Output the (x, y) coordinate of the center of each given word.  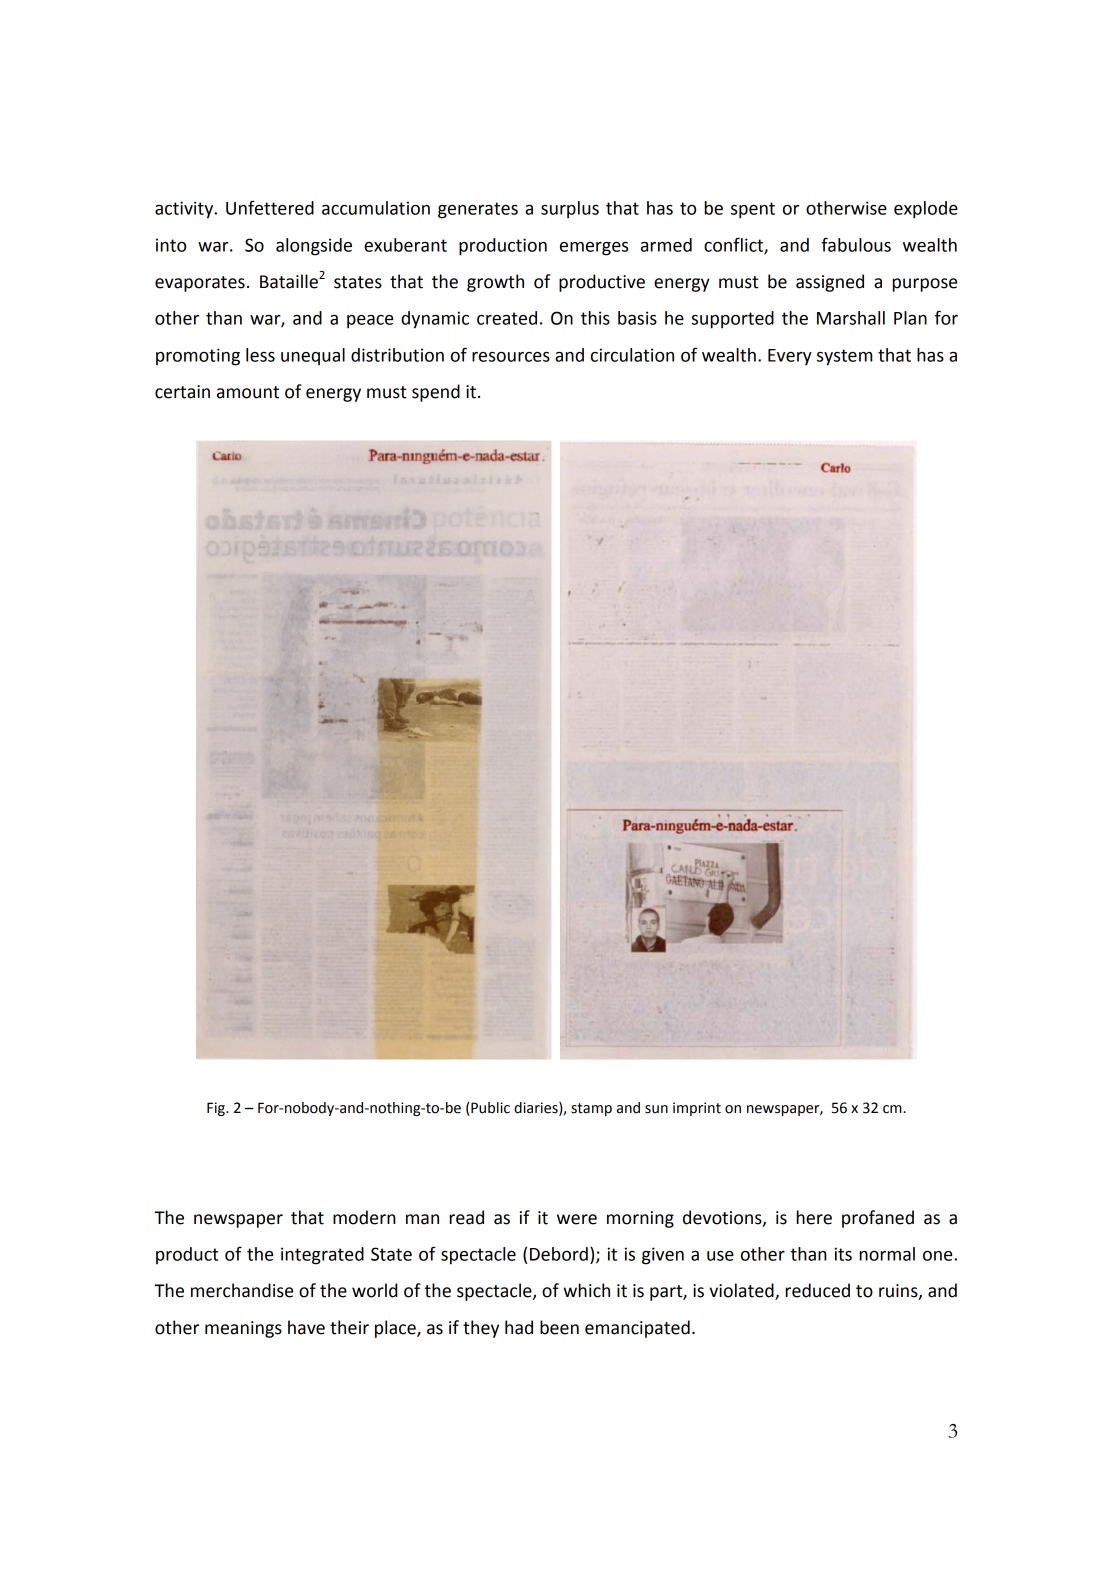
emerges (594, 249)
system (844, 357)
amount (248, 392)
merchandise (242, 1290)
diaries (537, 1108)
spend (436, 393)
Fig (217, 1109)
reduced (818, 1290)
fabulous (856, 244)
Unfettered (270, 207)
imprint (697, 1109)
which (586, 1290)
